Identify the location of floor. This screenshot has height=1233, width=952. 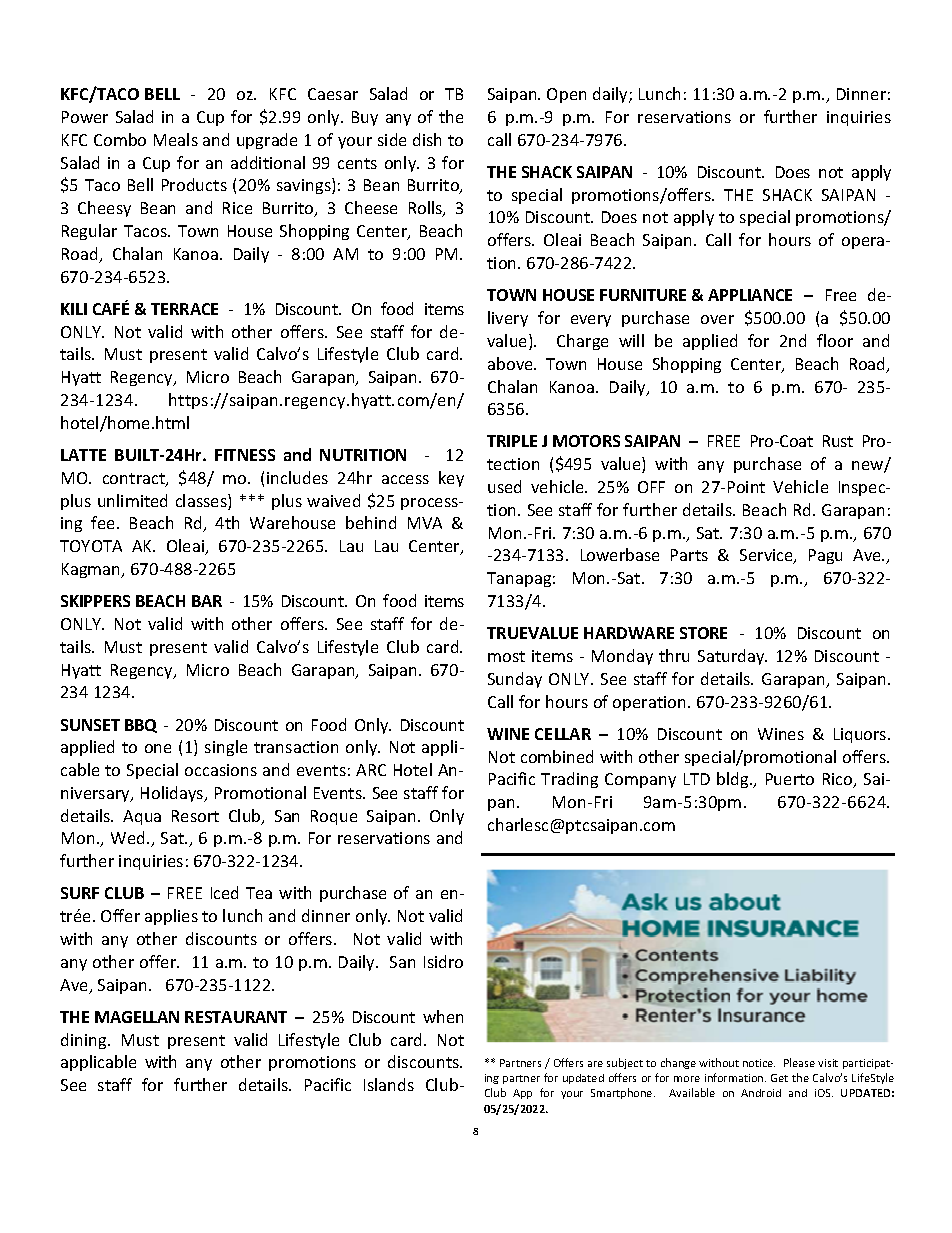
(835, 340).
